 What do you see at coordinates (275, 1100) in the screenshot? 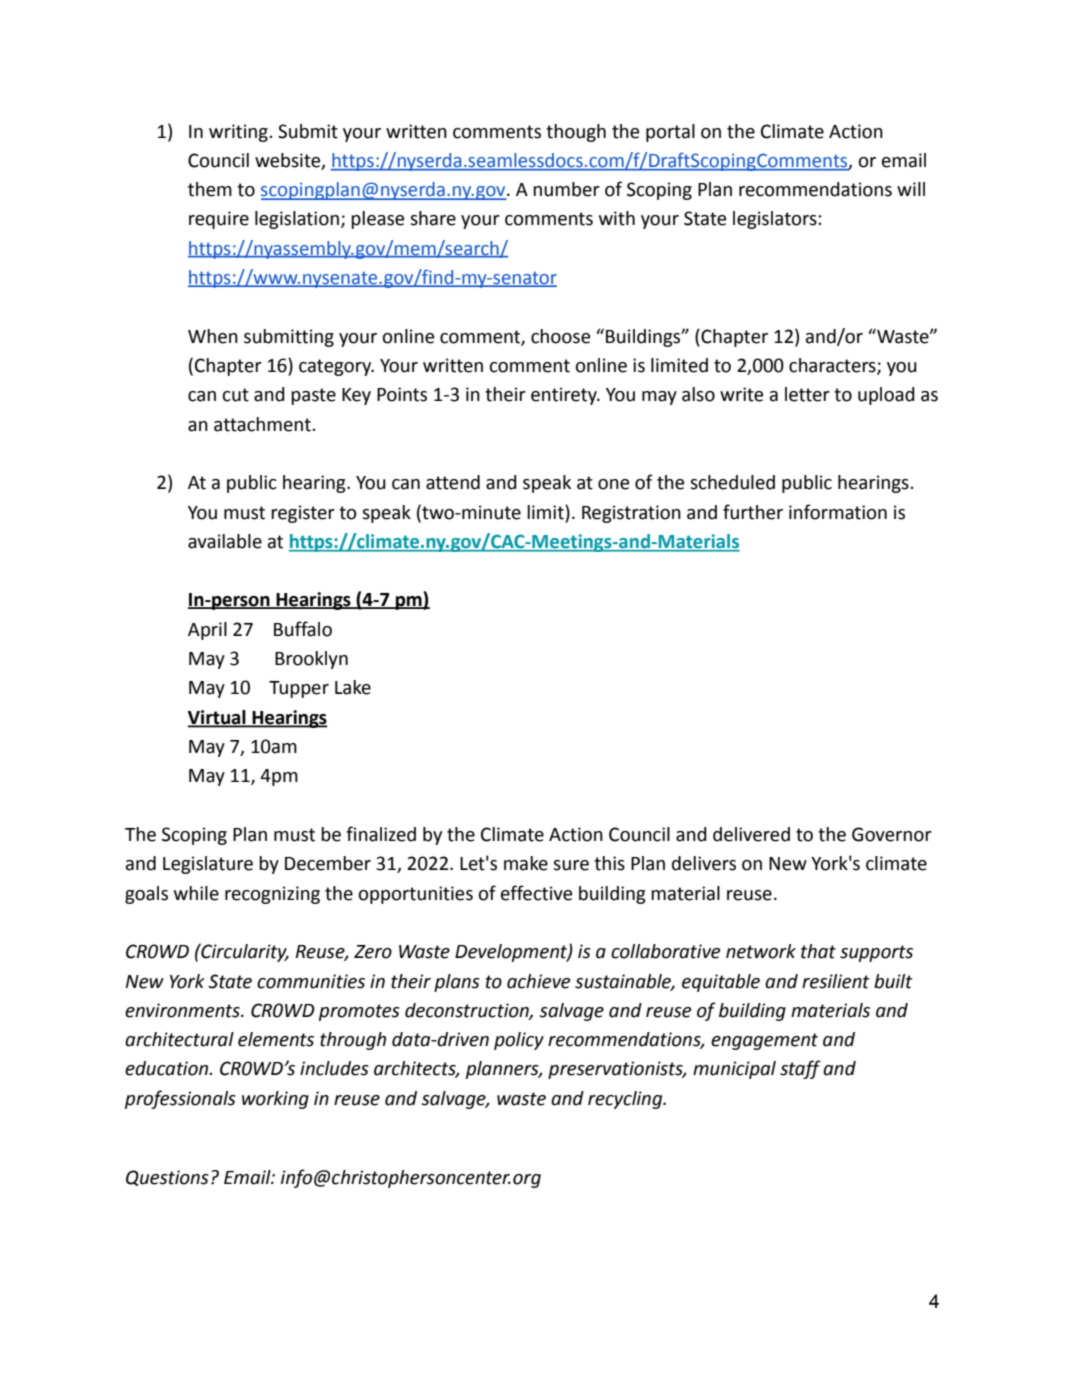
I see `working` at bounding box center [275, 1100].
